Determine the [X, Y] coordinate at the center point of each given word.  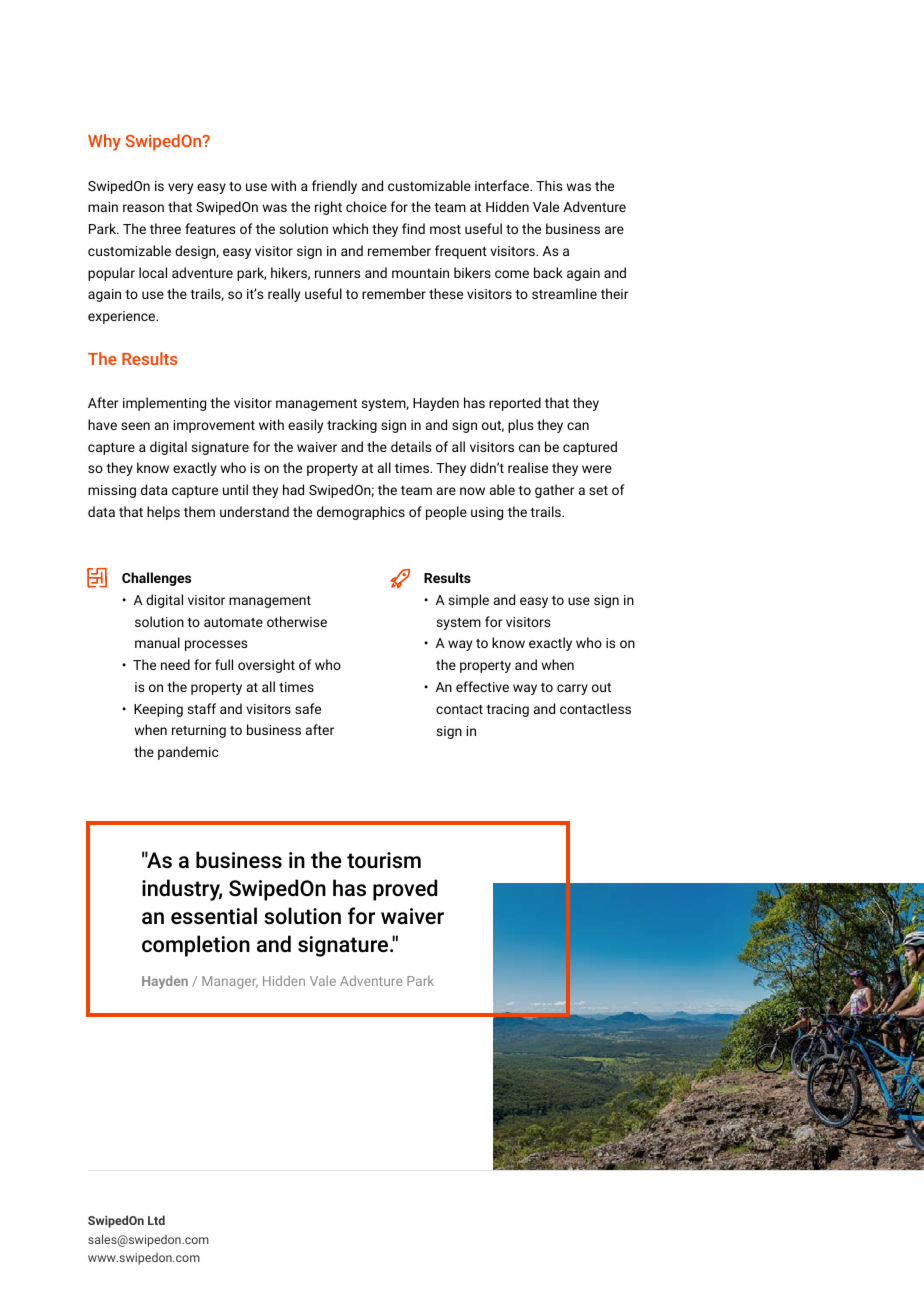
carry [572, 689]
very [180, 188]
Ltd [156, 1220]
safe [308, 708]
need [175, 664]
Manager [230, 982]
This [549, 185]
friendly [334, 187]
